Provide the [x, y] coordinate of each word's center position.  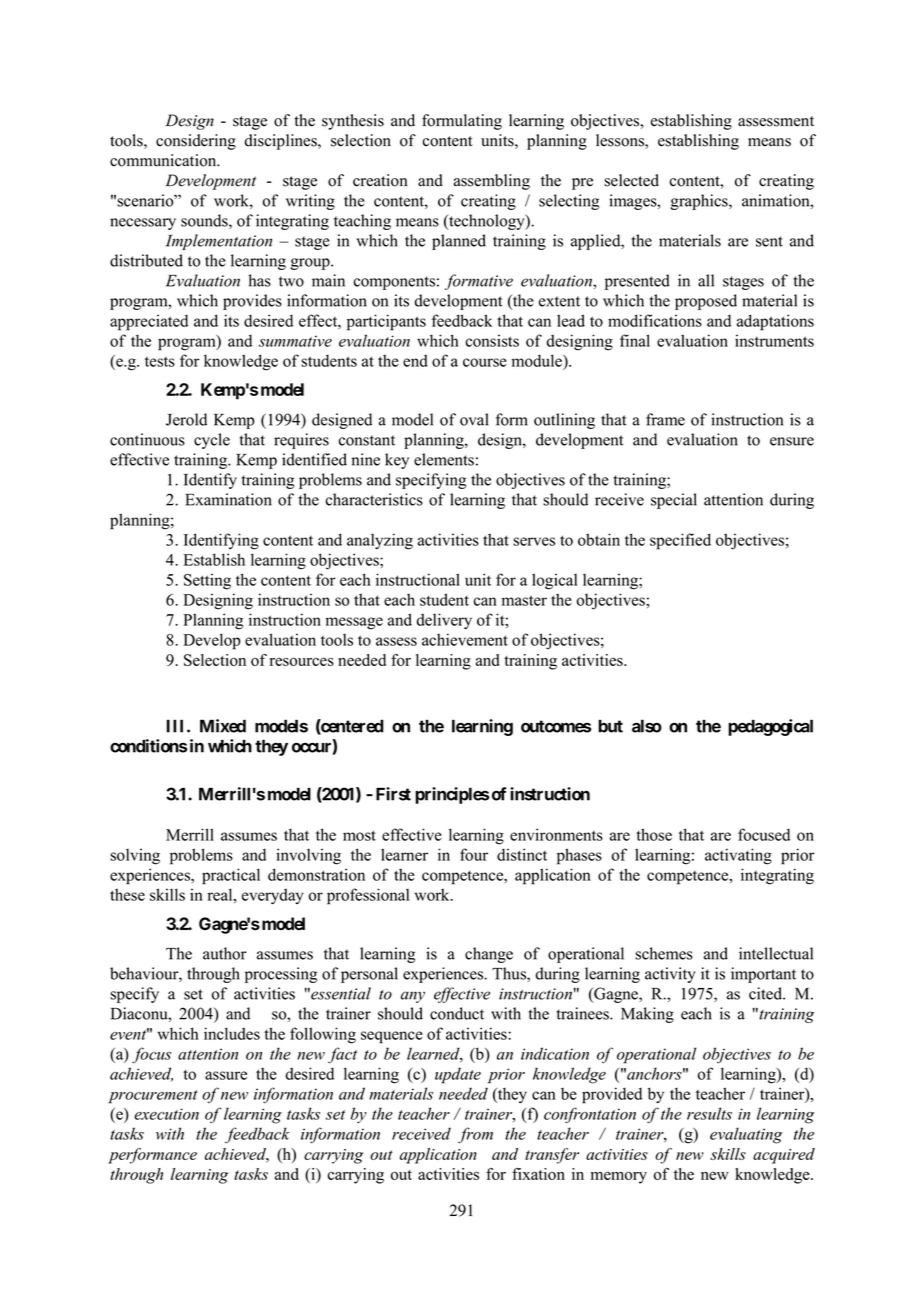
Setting [207, 581]
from [475, 1135]
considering [196, 142]
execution [166, 1114]
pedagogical [770, 727]
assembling [492, 182]
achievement [465, 639]
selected [631, 180]
